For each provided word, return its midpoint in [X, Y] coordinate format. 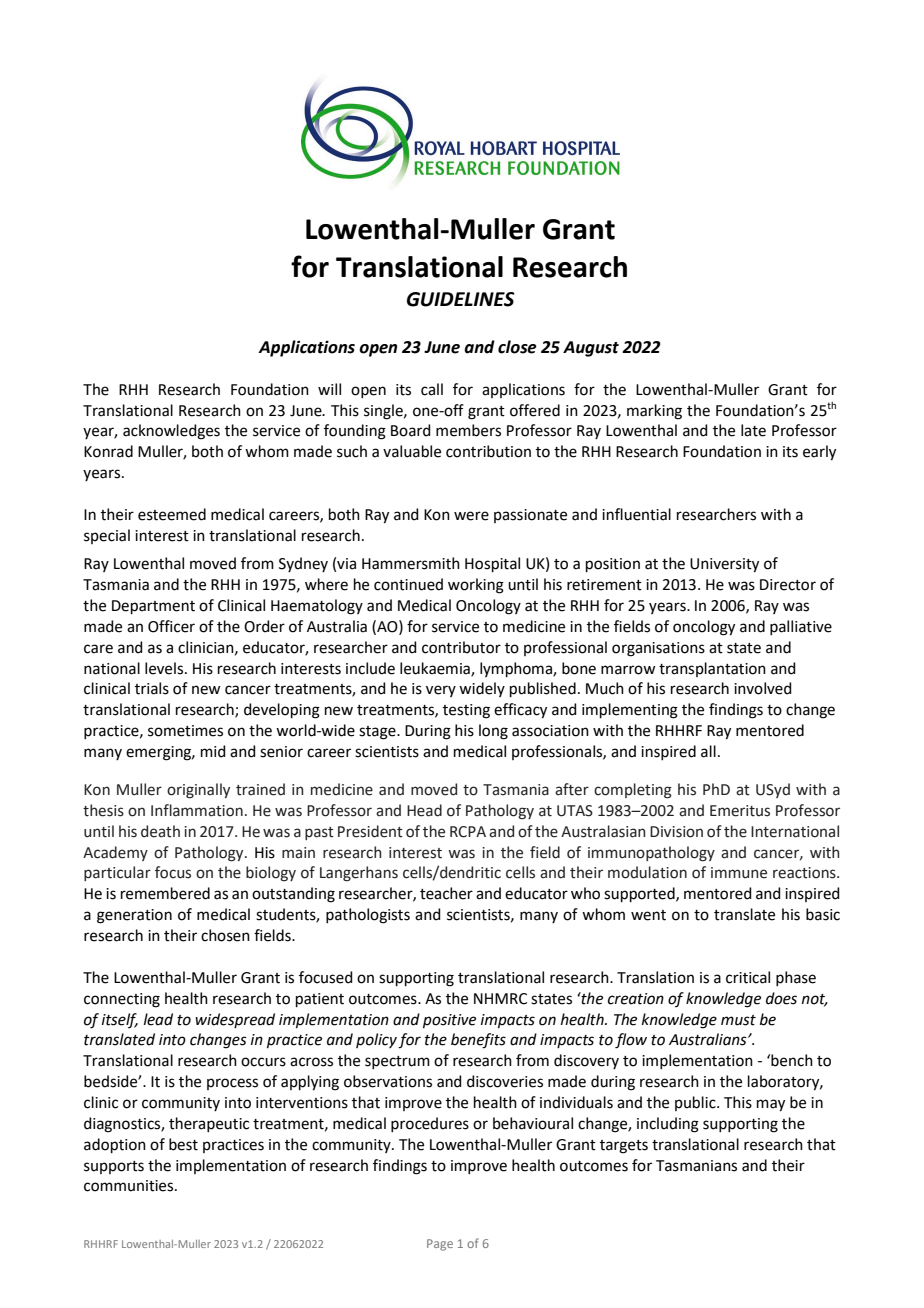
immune [739, 873]
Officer [171, 626]
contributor [461, 647]
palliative [801, 627]
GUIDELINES [461, 299]
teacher [446, 893]
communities [130, 1186]
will [329, 389]
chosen [225, 935]
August [591, 349]
